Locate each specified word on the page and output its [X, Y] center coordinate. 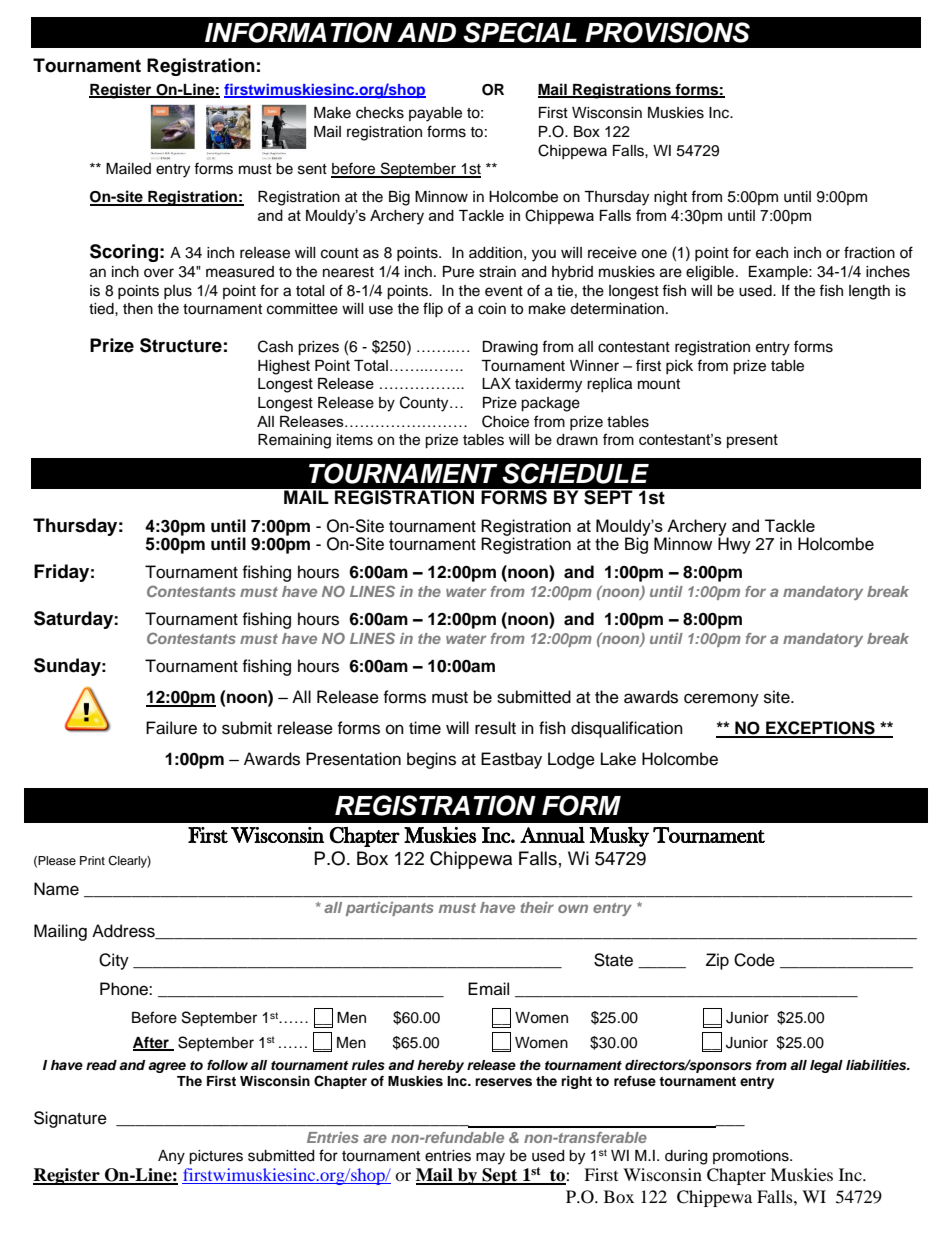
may [490, 1158]
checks [380, 113]
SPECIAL [520, 32]
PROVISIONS [667, 32]
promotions [752, 1157]
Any [171, 1157]
